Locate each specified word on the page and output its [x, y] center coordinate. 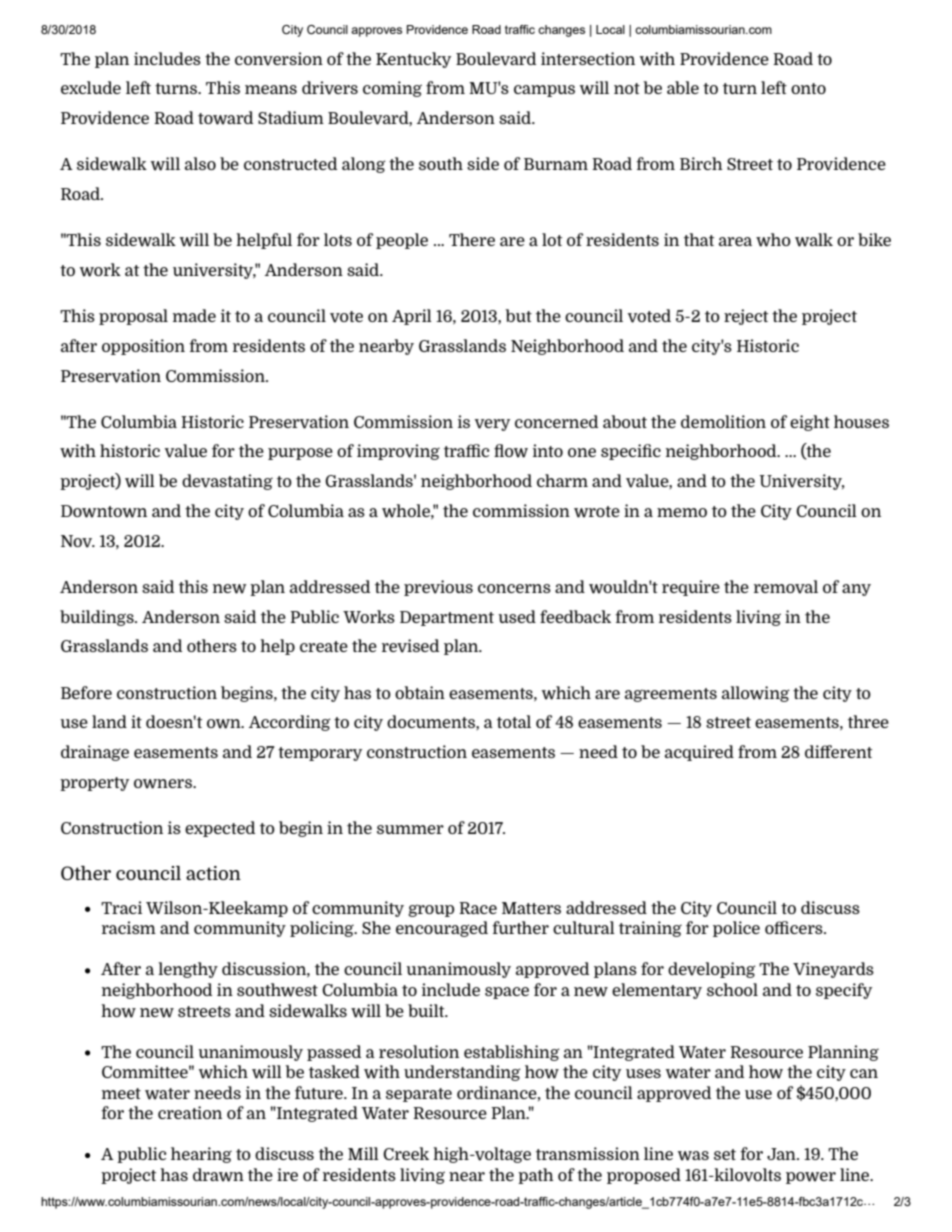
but [519, 315]
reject [746, 317]
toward [225, 118]
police [736, 929]
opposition [143, 347]
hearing [201, 1155]
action [213, 873]
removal [786, 587]
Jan [782, 1154]
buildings [98, 618]
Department [447, 618]
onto [808, 88]
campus [544, 91]
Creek [406, 1153]
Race [478, 908]
